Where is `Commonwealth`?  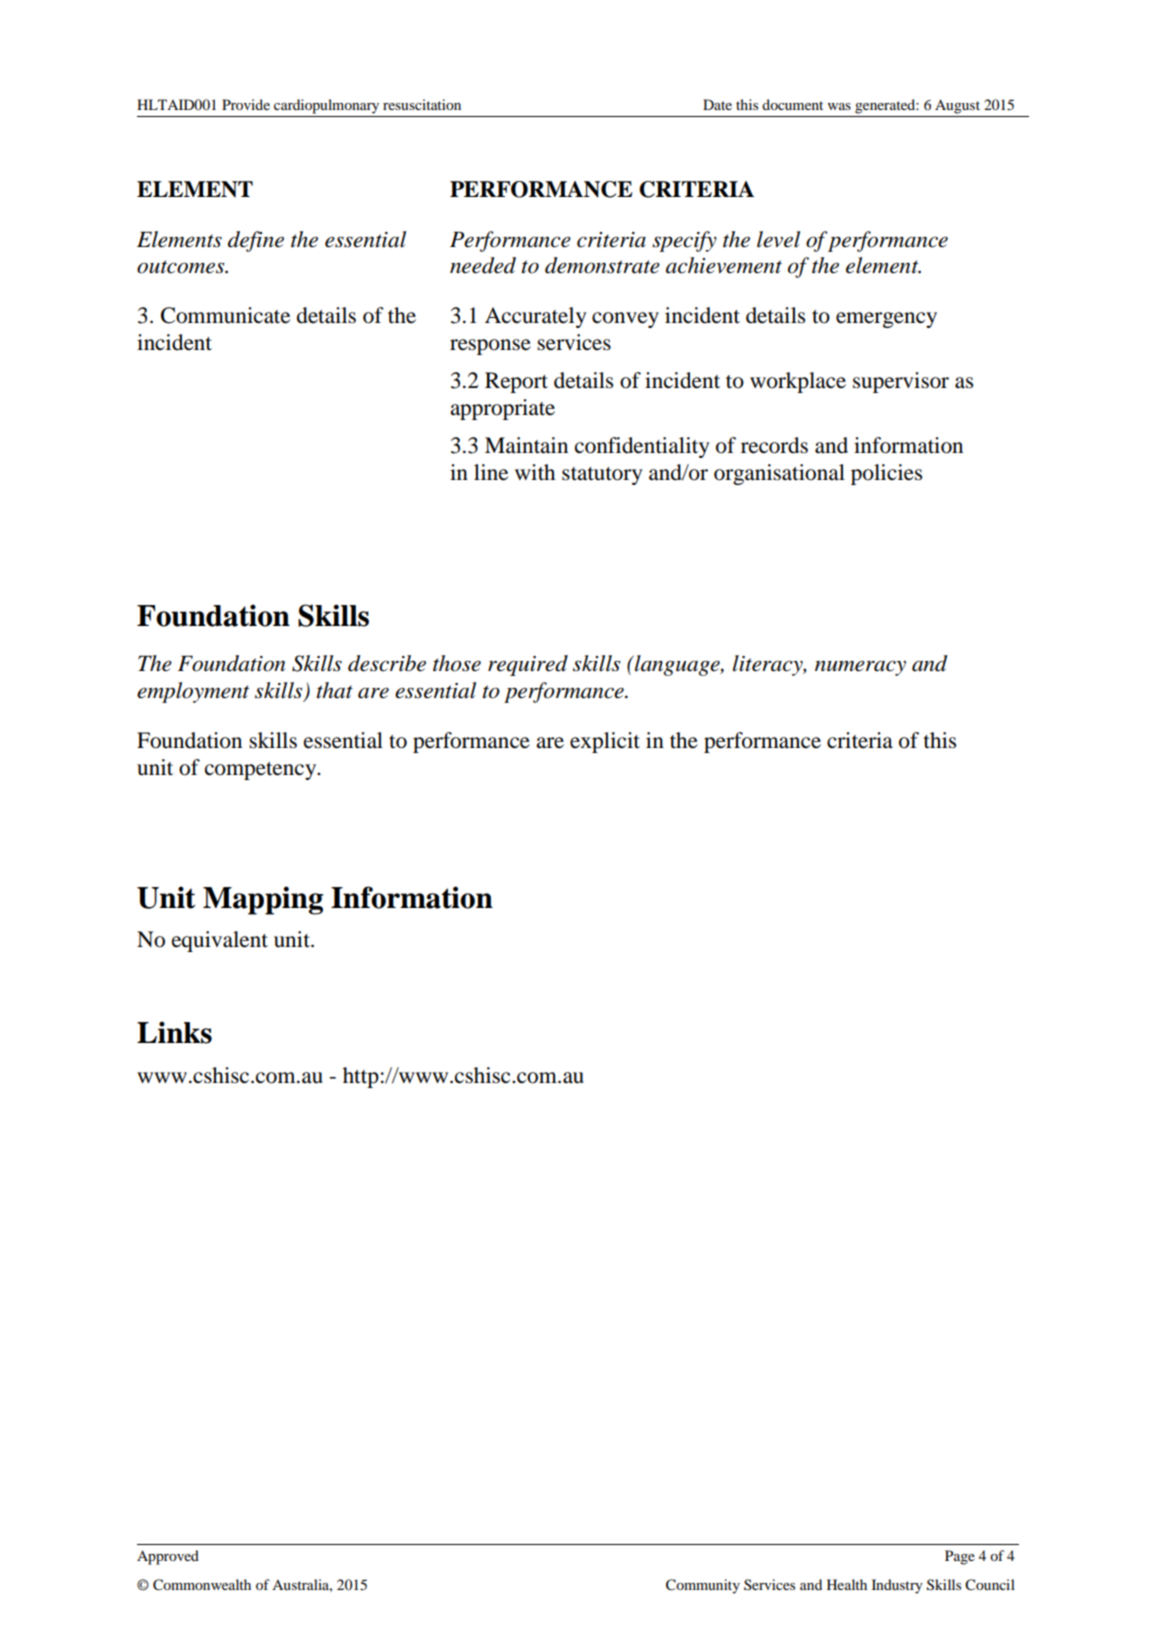 Commonwealth is located at coordinates (202, 1585).
